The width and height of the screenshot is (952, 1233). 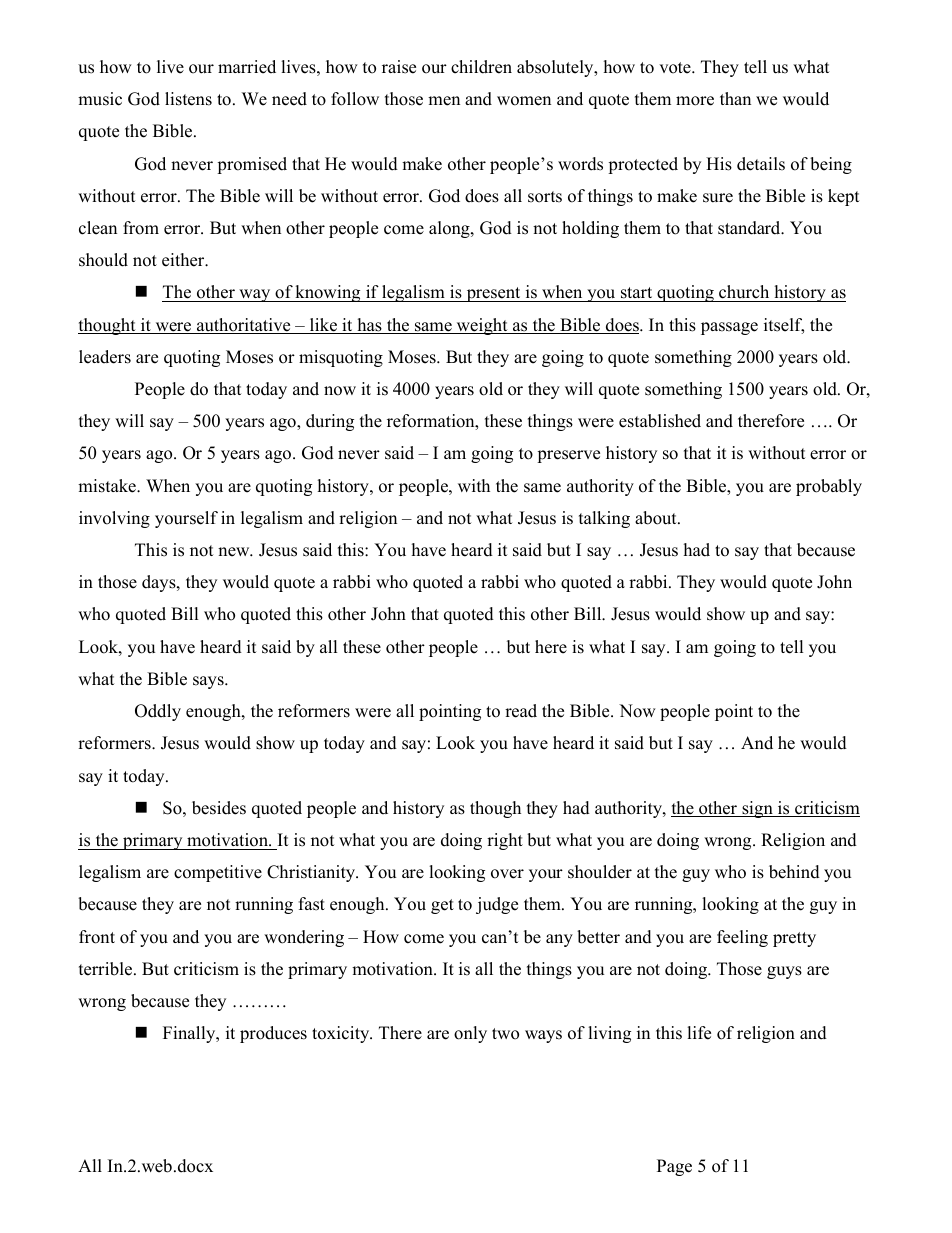 What do you see at coordinates (190, 1034) in the screenshot?
I see `Finally` at bounding box center [190, 1034].
